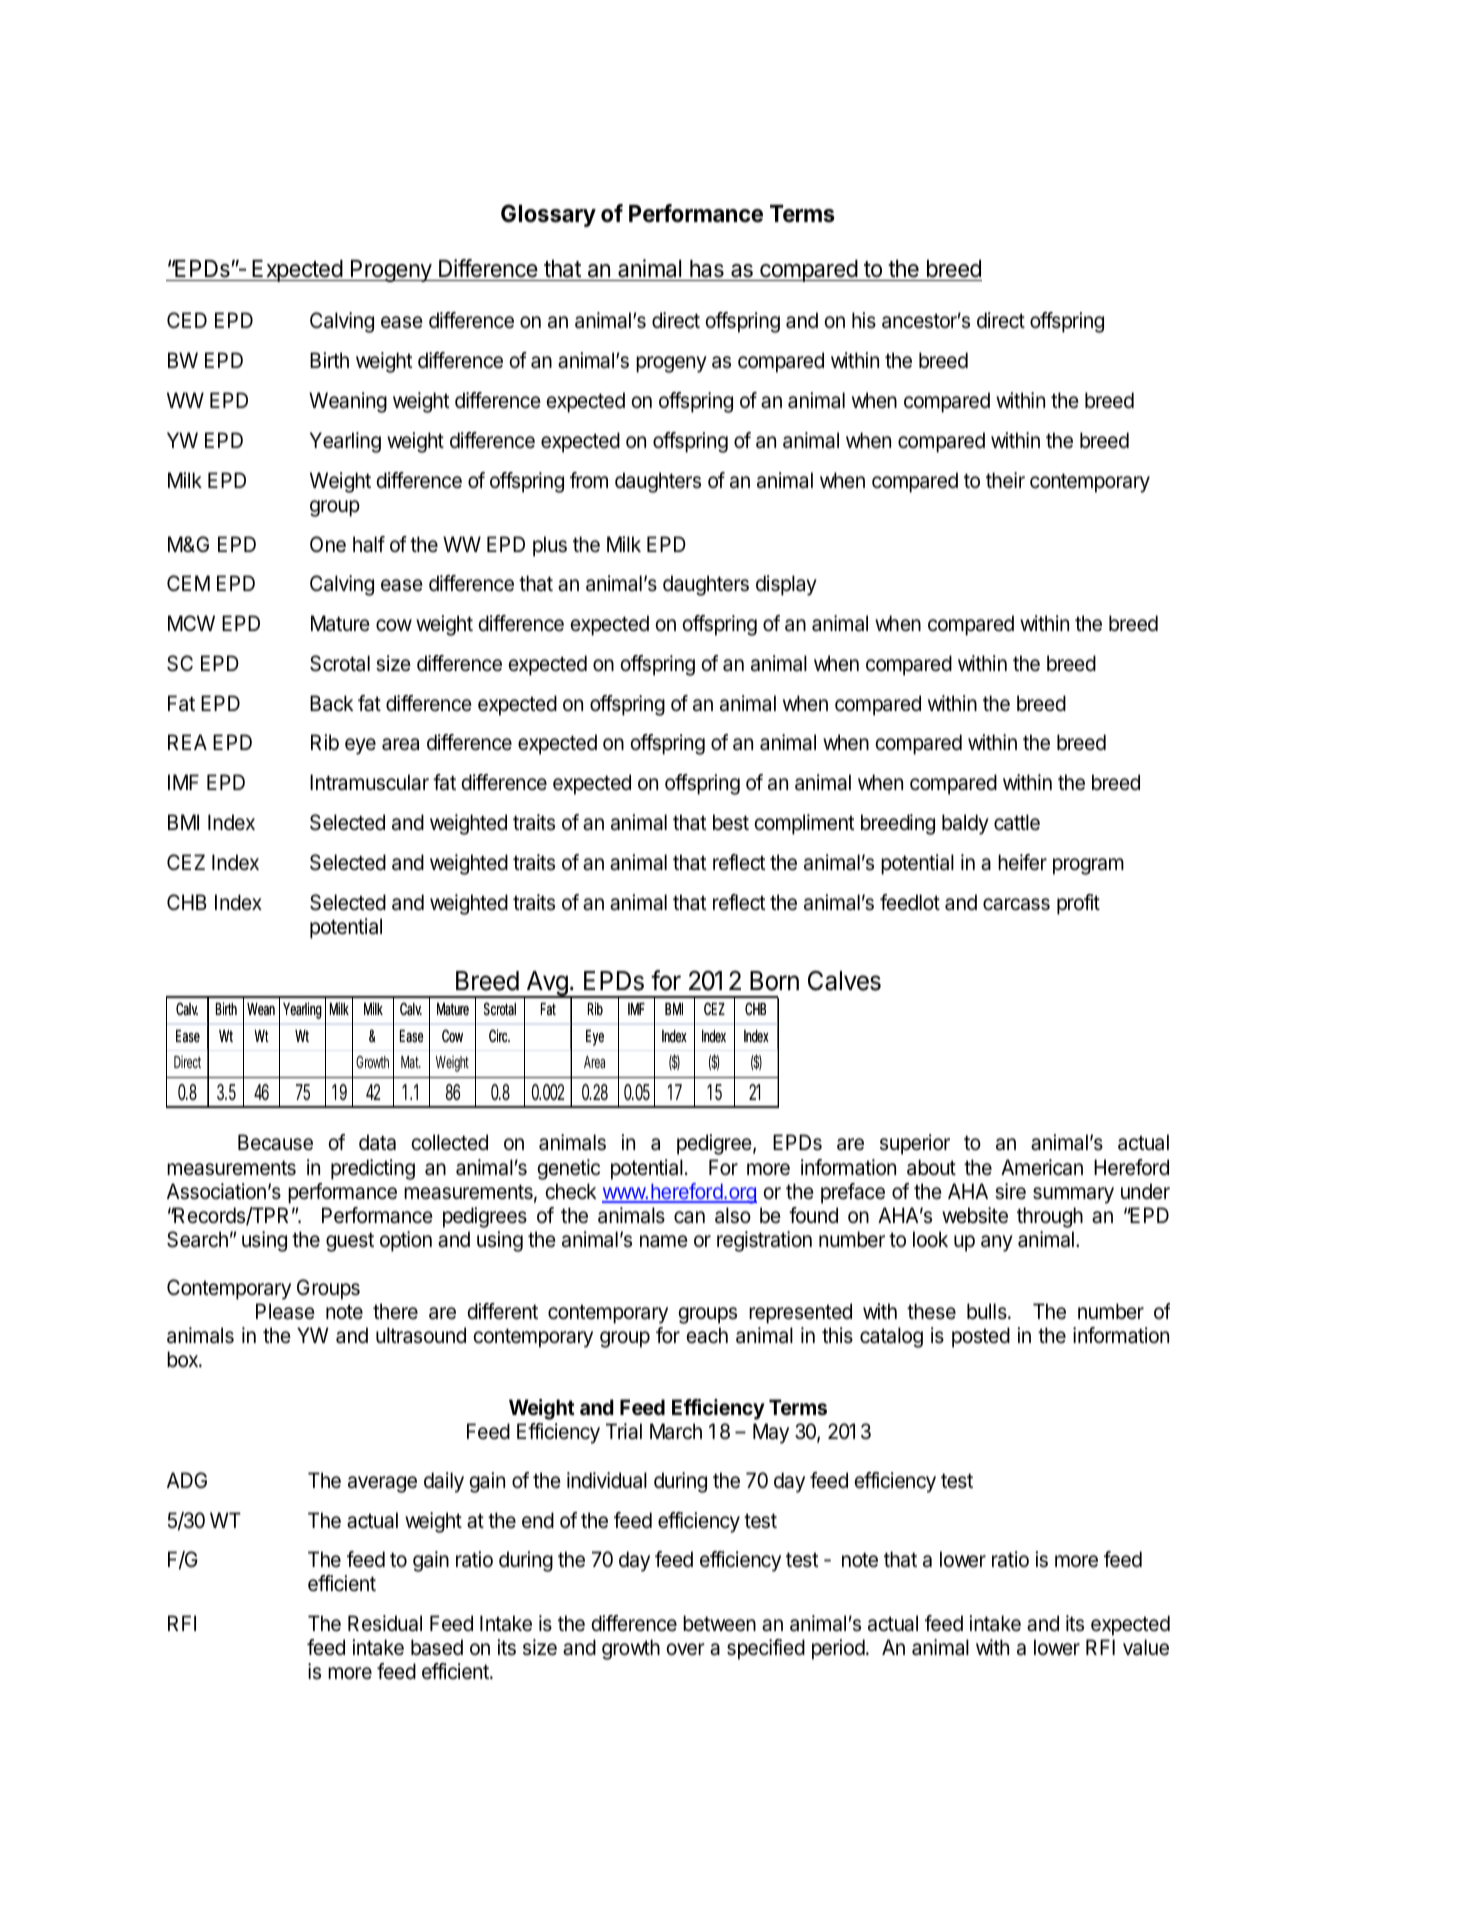 The height and width of the screenshot is (1913, 1478). I want to click on between, so click(719, 1623).
